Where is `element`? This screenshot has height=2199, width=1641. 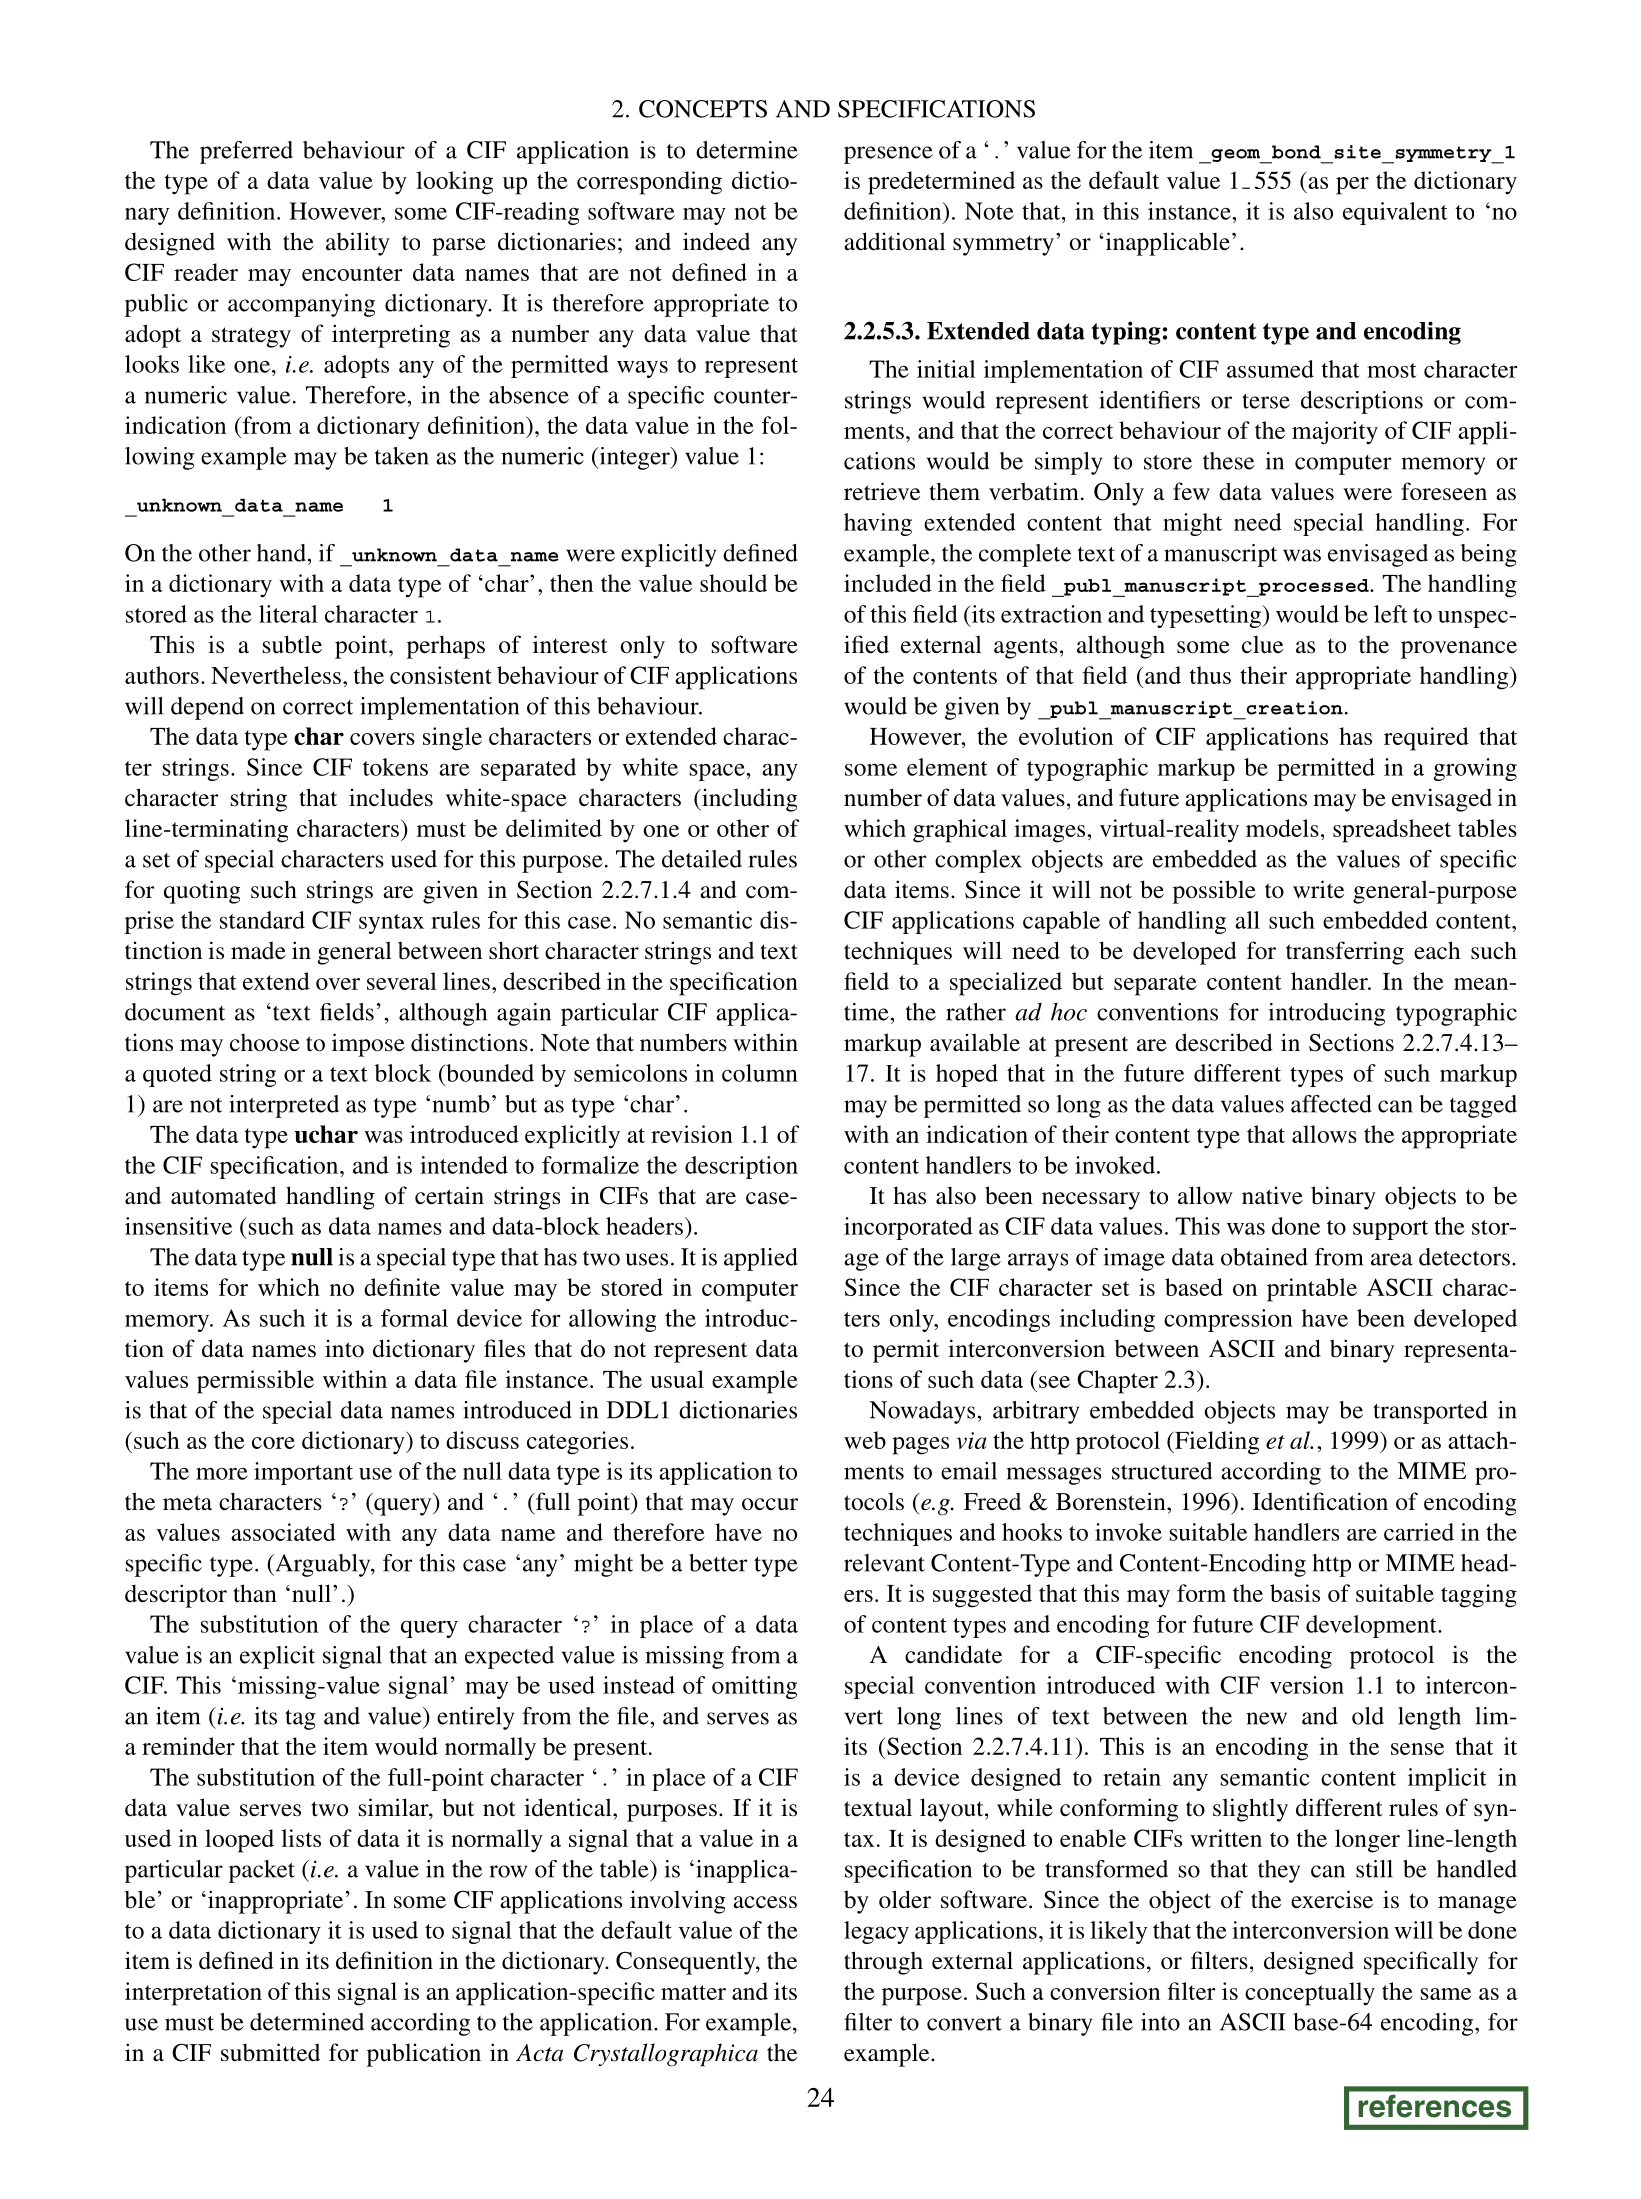
element is located at coordinates (947, 767).
